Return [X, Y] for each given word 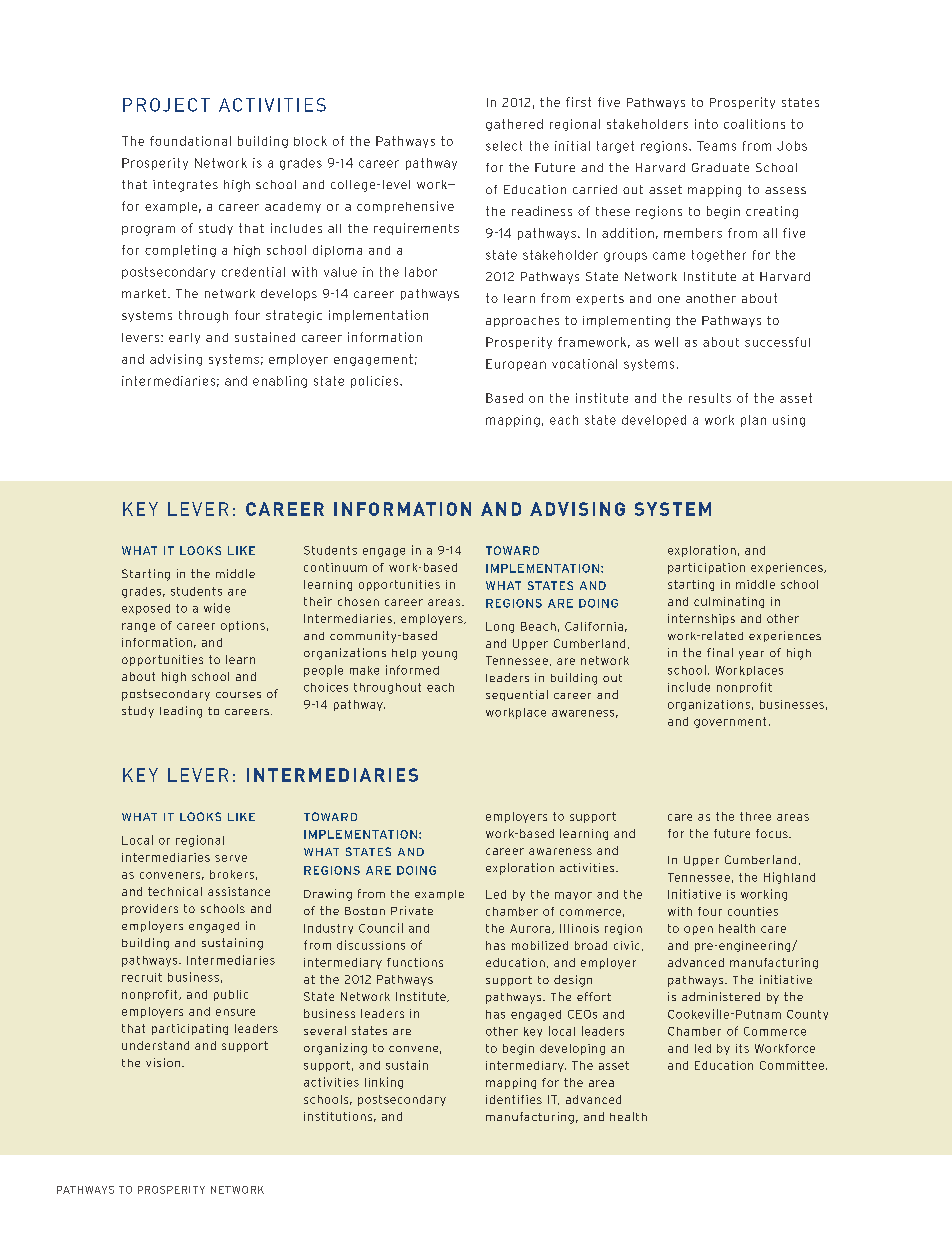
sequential [517, 695]
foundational [190, 141]
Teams [716, 146]
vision [164, 1062]
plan [753, 421]
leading [181, 712]
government [730, 722]
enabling [280, 382]
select [504, 146]
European [516, 365]
